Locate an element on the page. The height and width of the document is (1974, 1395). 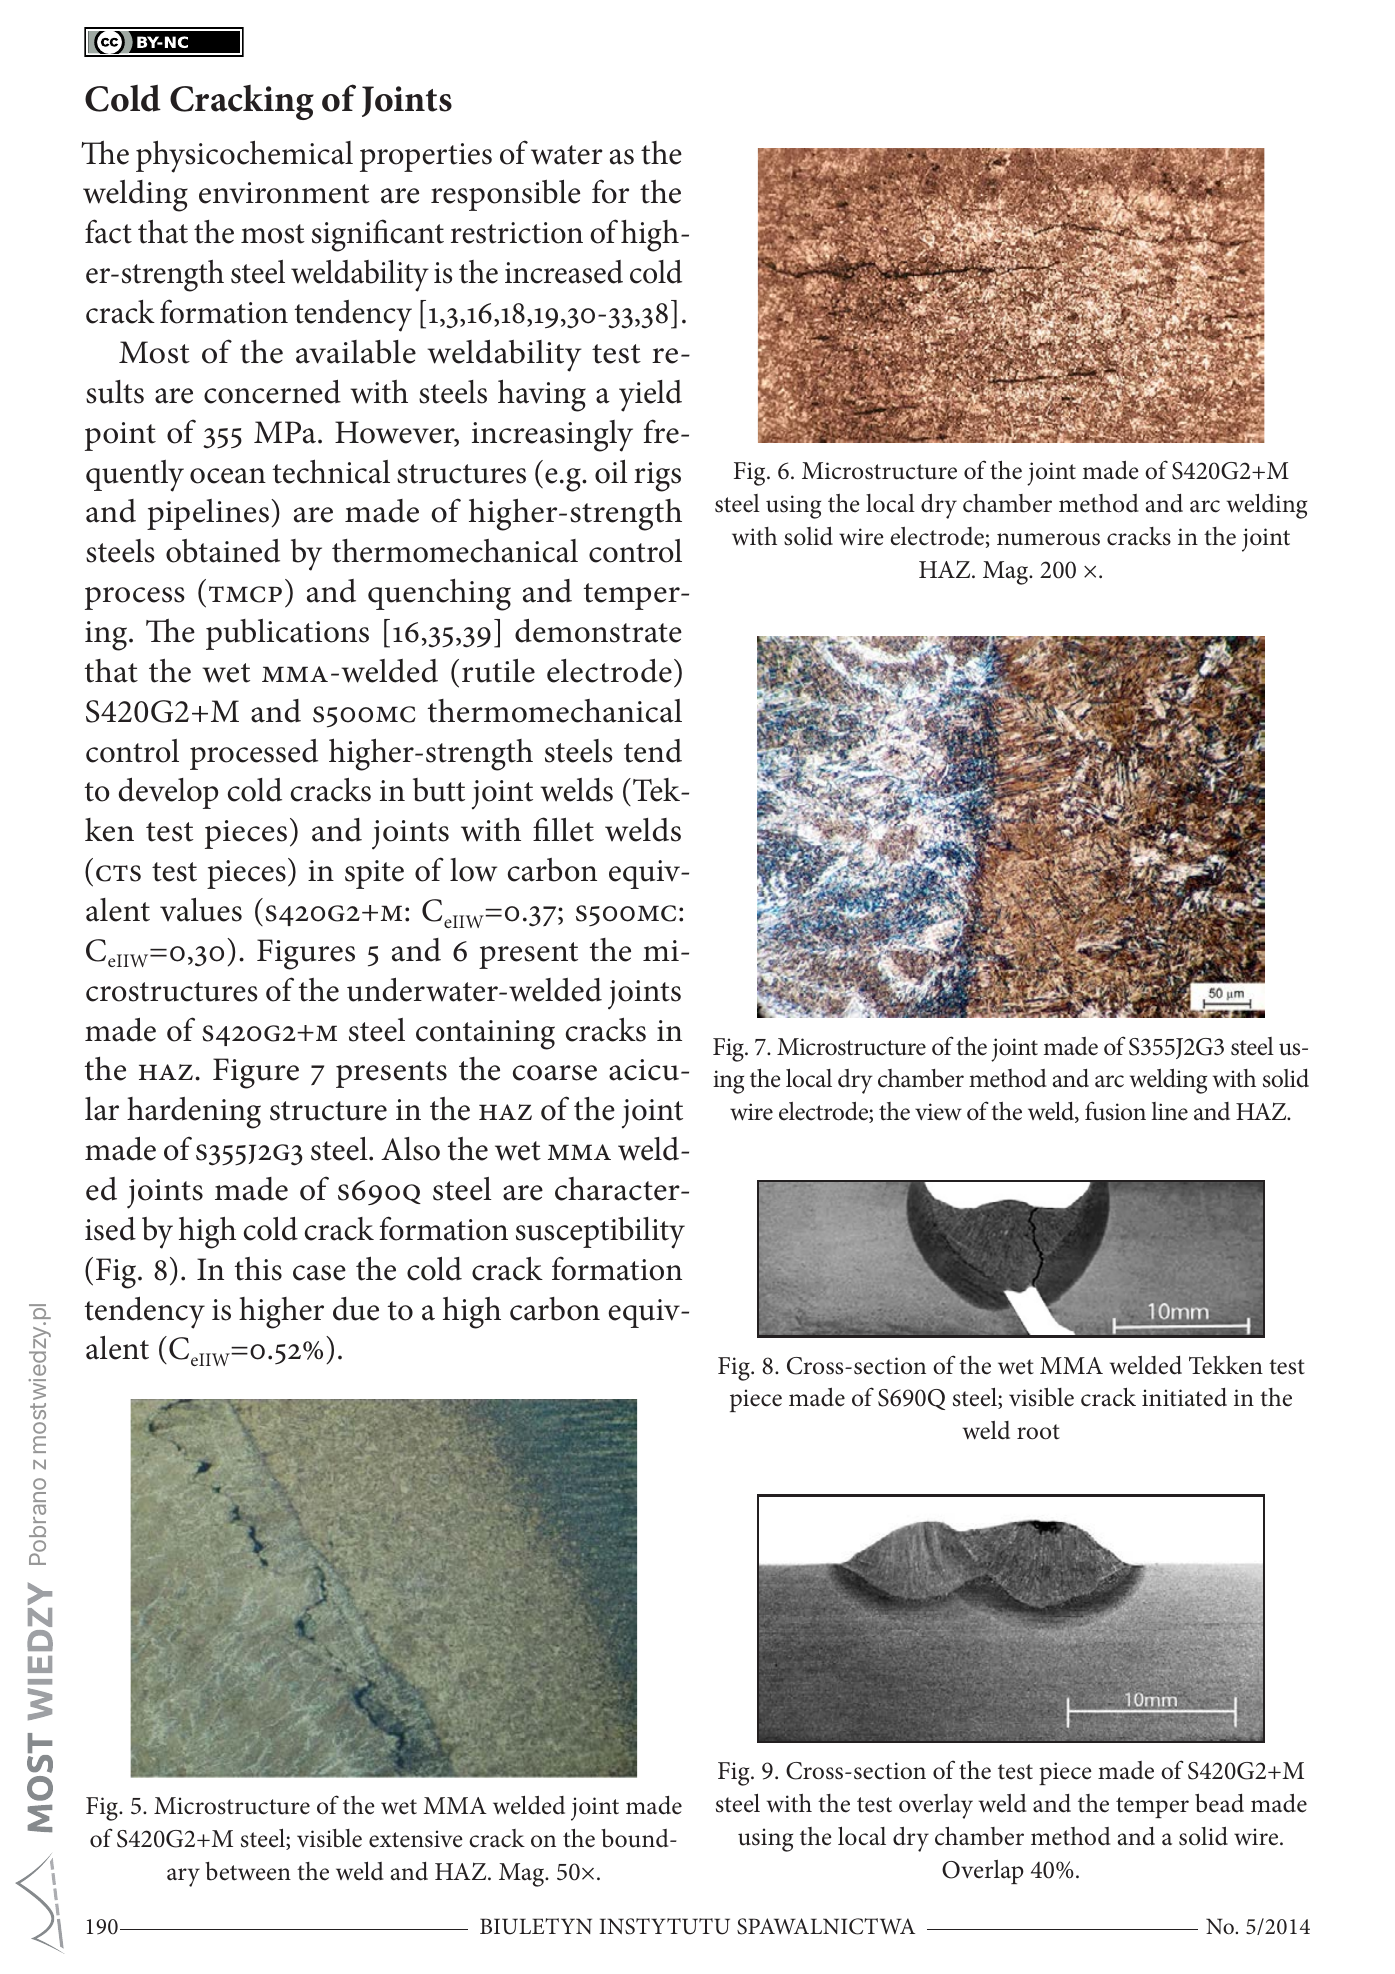
demonstrate is located at coordinates (598, 631).
